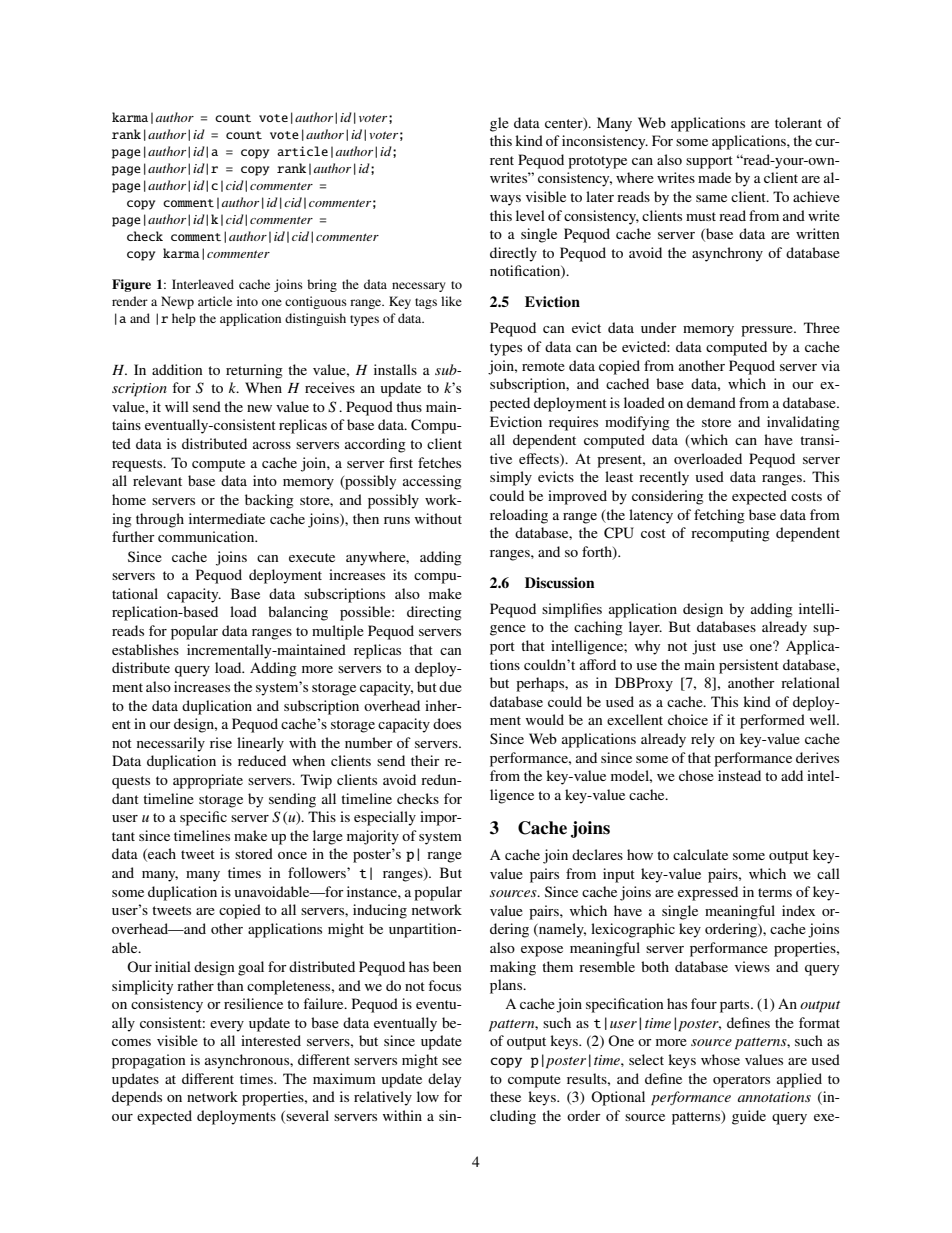 The height and width of the screenshot is (1233, 952). I want to click on their, so click(425, 760).
